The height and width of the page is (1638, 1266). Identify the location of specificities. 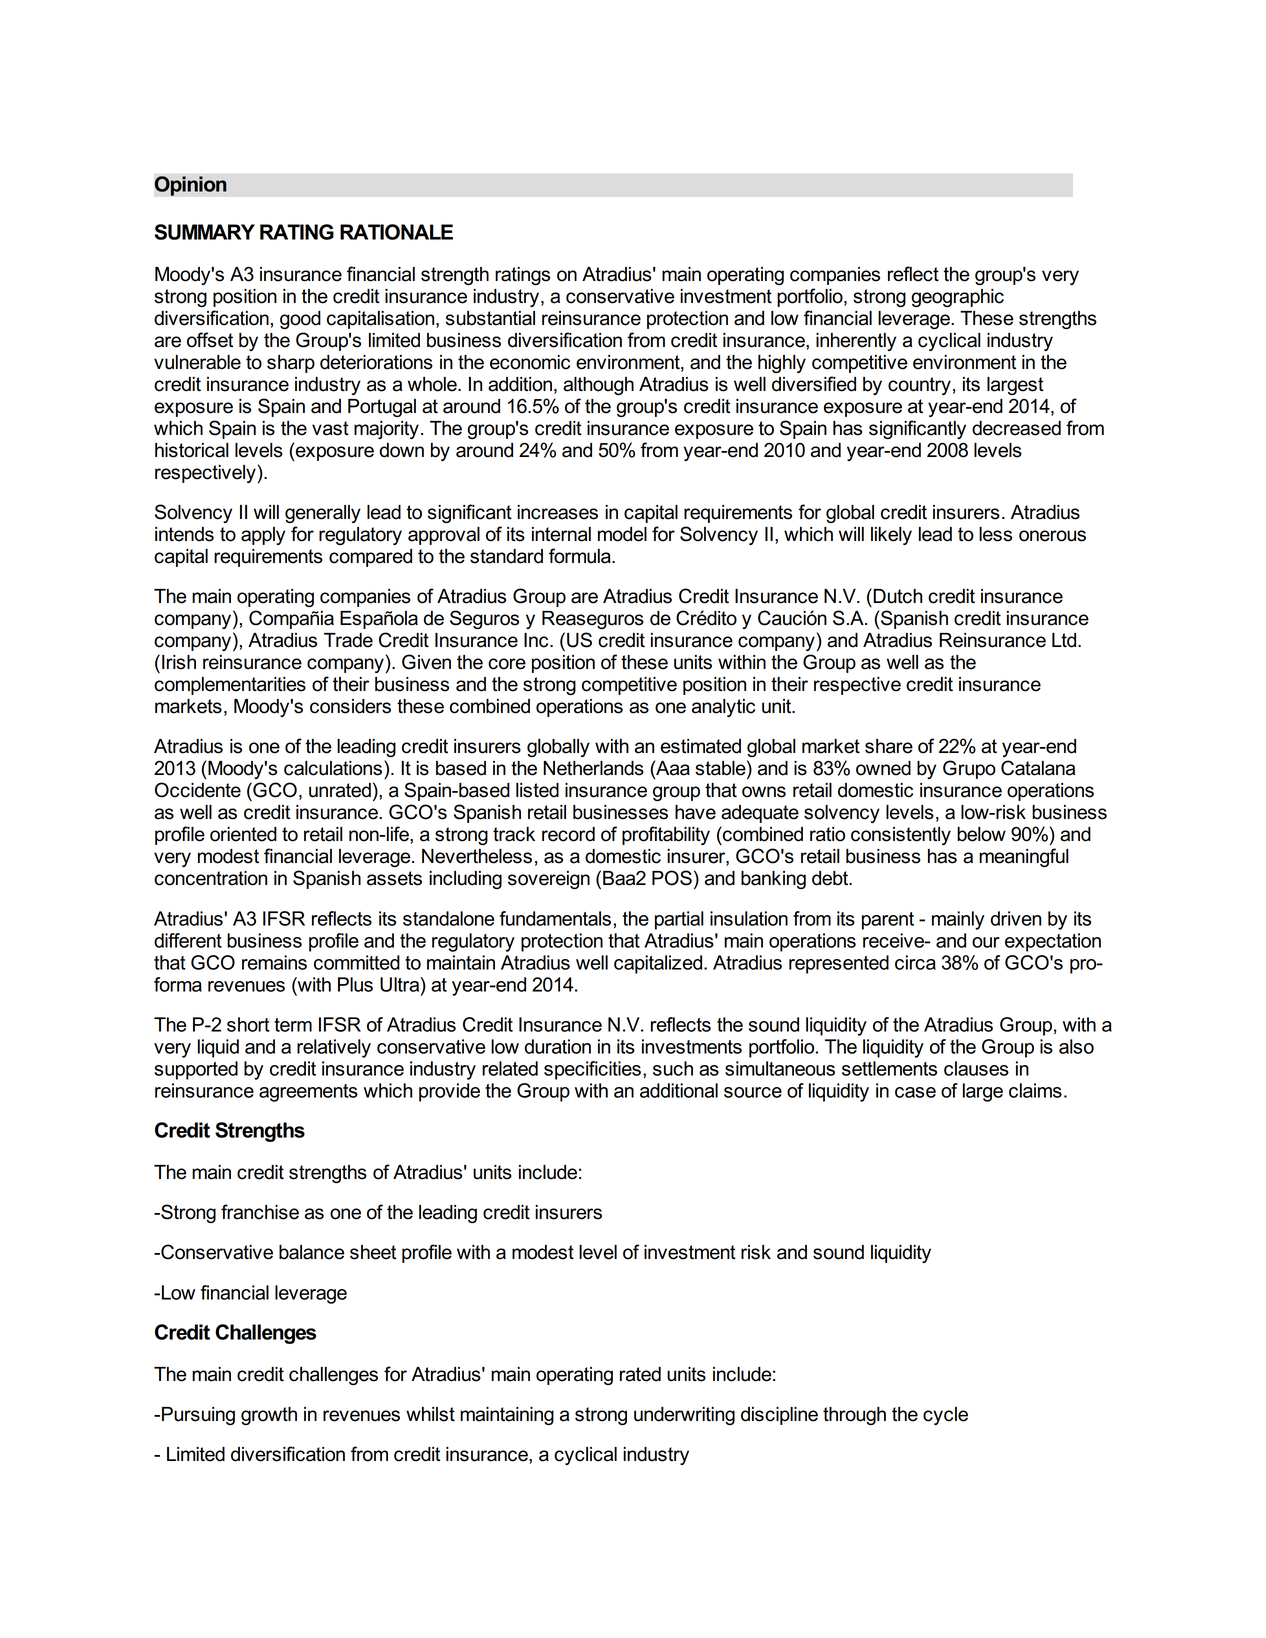
(592, 1070).
